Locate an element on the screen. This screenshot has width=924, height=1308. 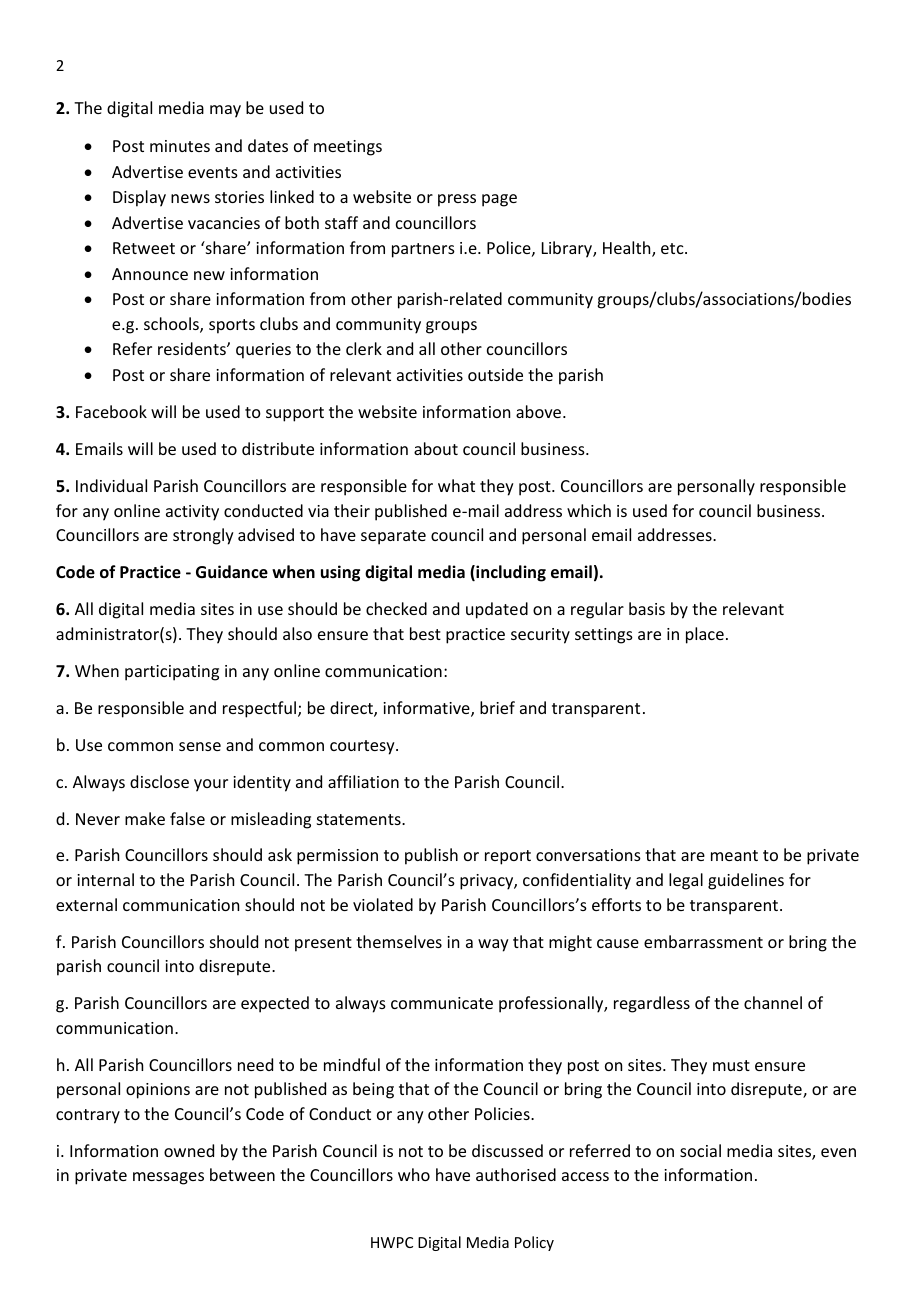
messages is located at coordinates (168, 1178).
